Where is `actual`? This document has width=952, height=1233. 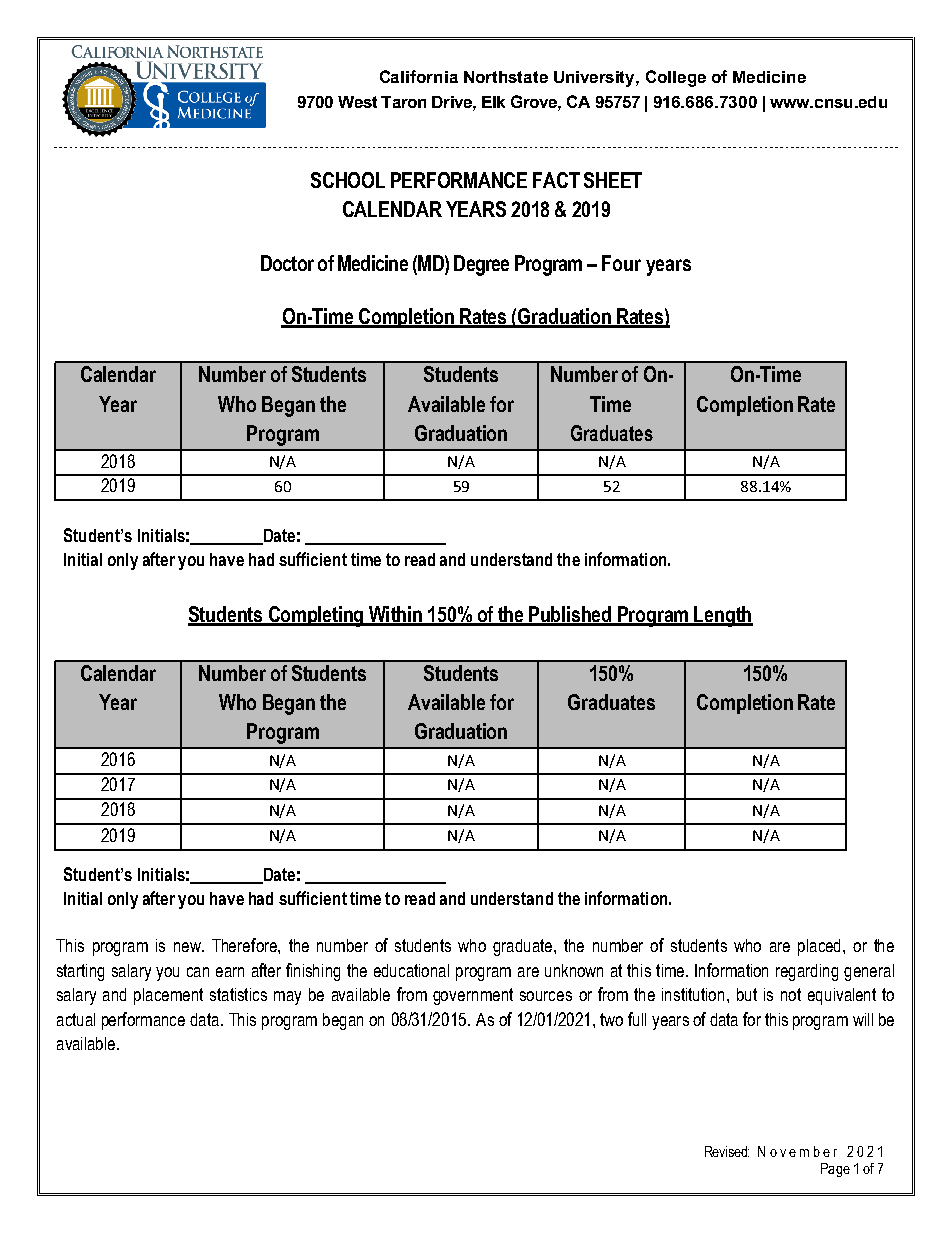
actual is located at coordinates (76, 1019).
